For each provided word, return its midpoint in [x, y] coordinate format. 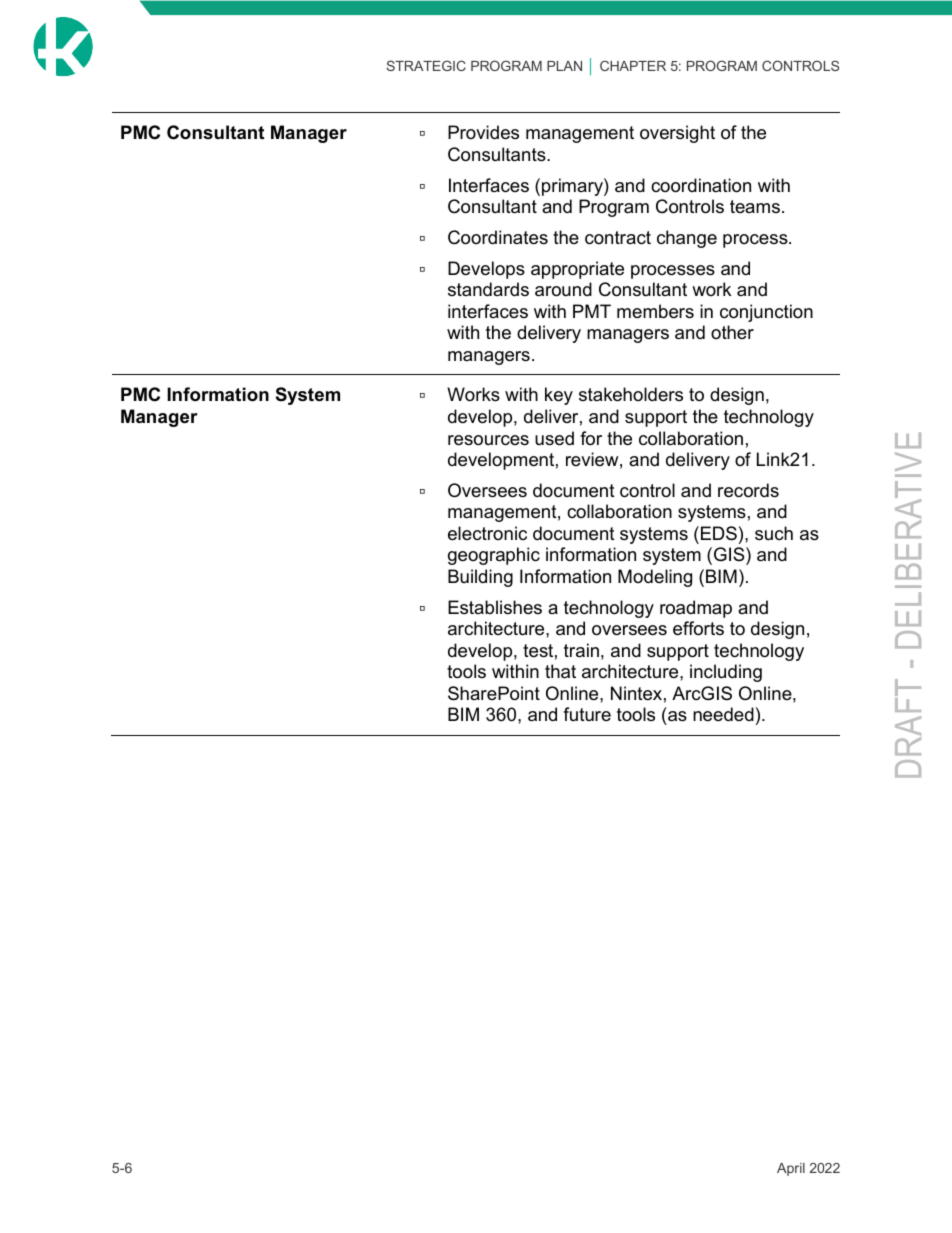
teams [755, 206]
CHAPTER [633, 65]
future [587, 714]
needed [723, 714]
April [791, 1169]
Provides [483, 132]
